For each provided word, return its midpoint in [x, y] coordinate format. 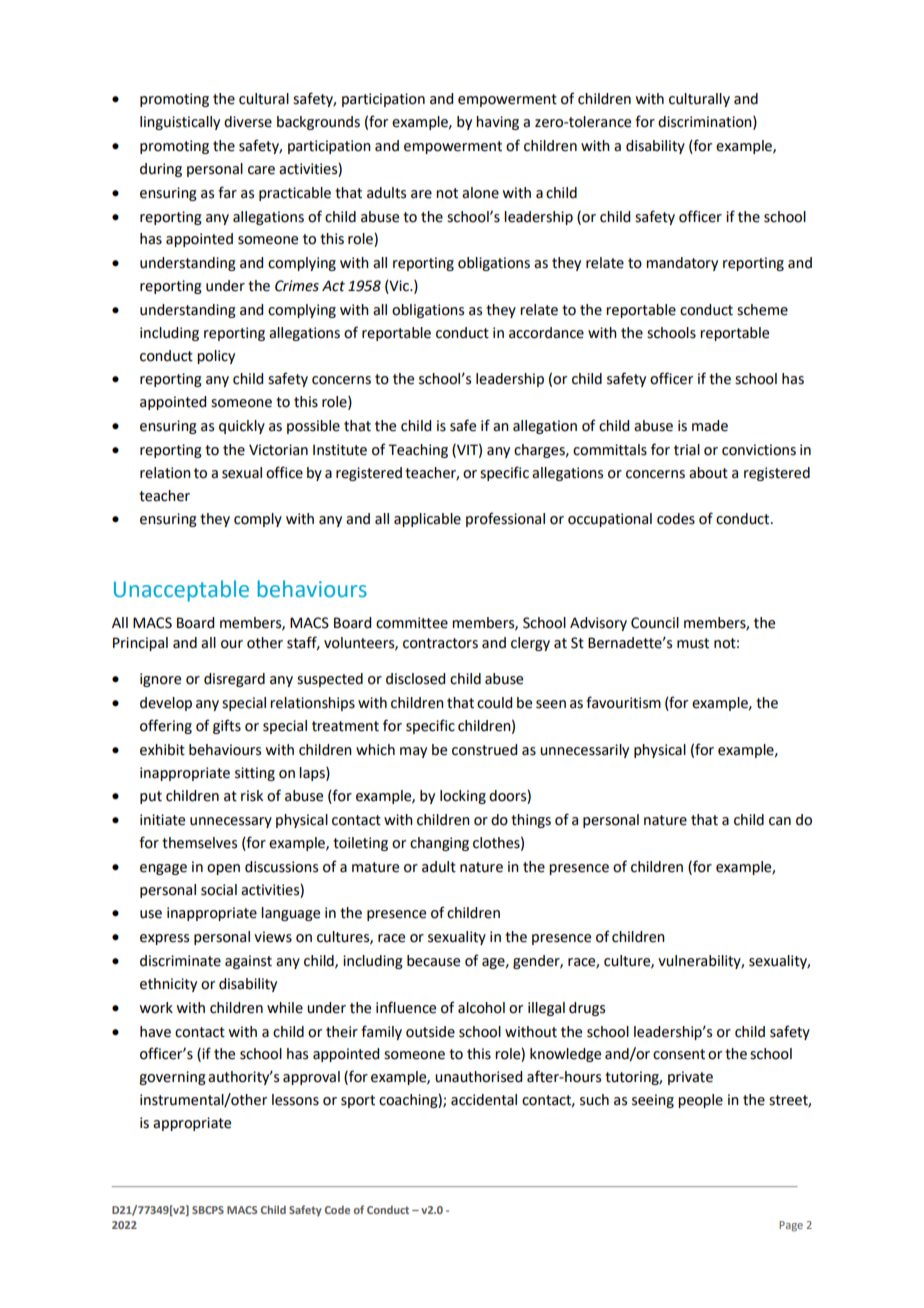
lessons [295, 1100]
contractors [440, 643]
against [248, 962]
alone [480, 193]
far [227, 192]
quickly [242, 427]
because [433, 961]
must [693, 643]
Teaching [418, 451]
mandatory [682, 264]
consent [679, 1054]
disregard [234, 680]
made [710, 426]
